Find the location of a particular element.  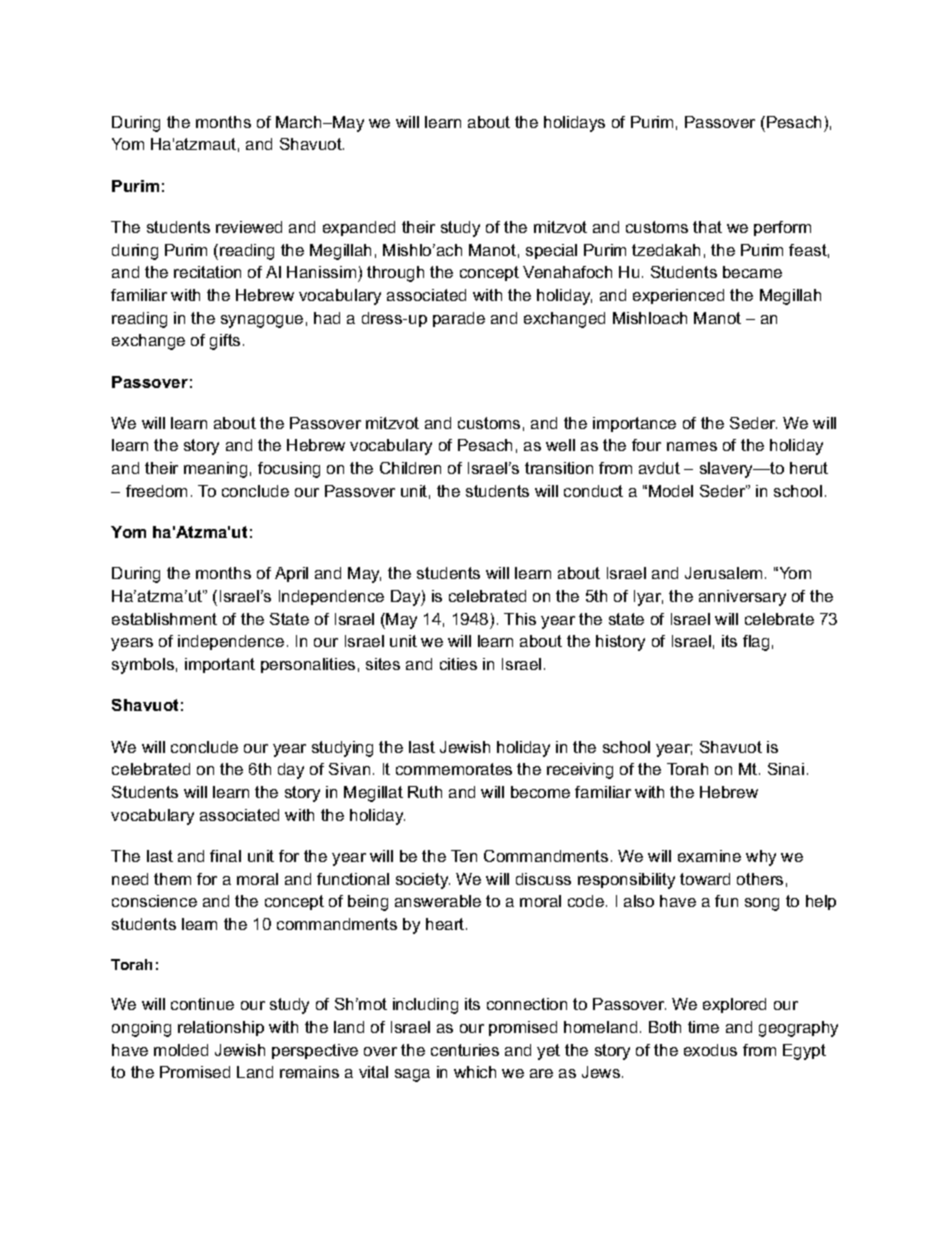

exodus is located at coordinates (710, 1050).
